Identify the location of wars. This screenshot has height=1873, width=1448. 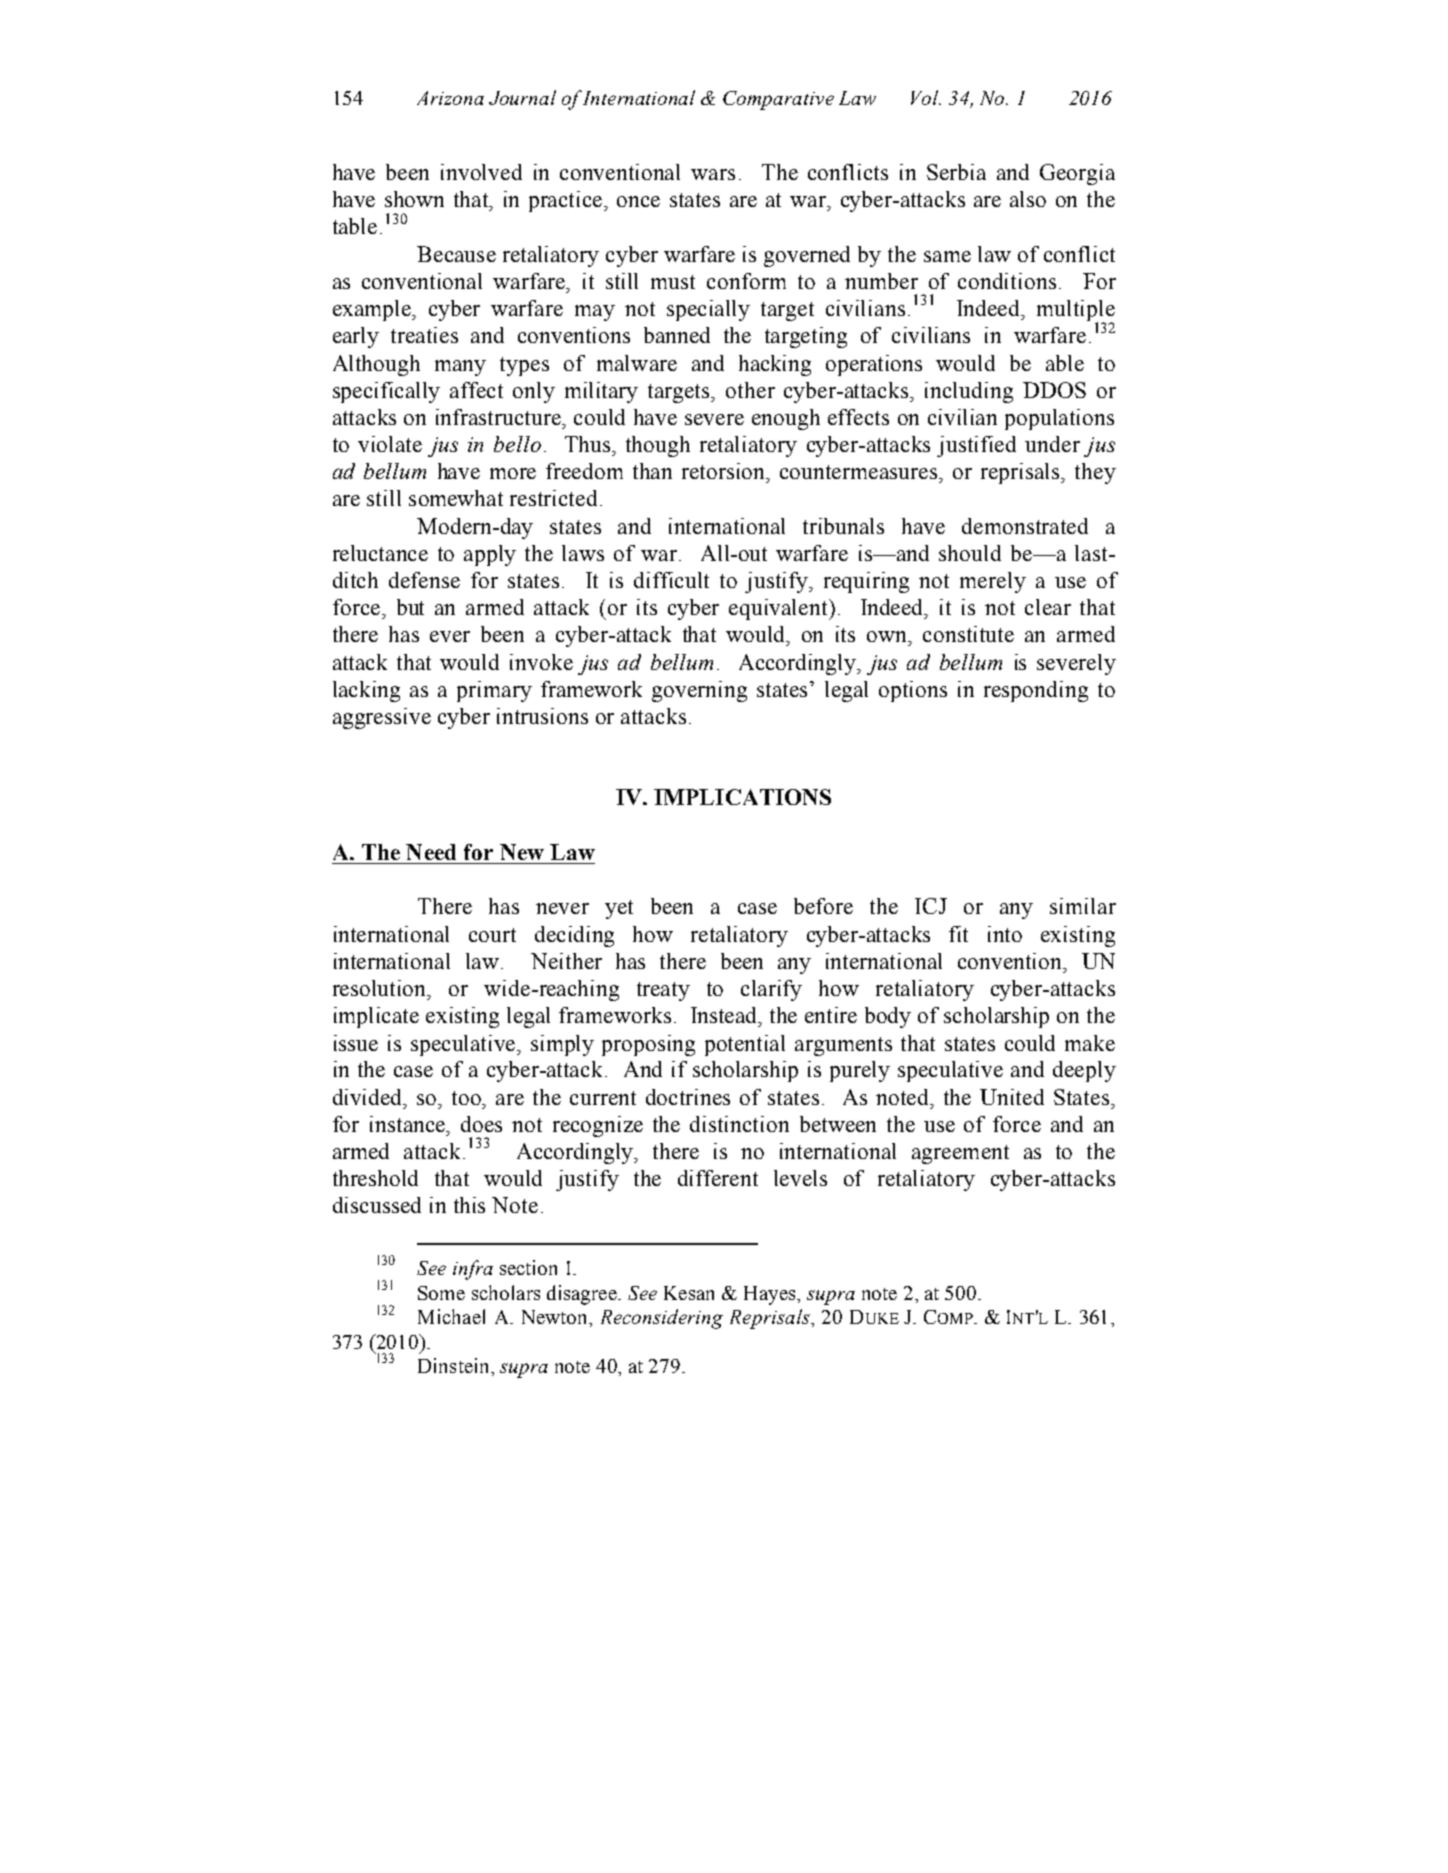
(713, 174).
